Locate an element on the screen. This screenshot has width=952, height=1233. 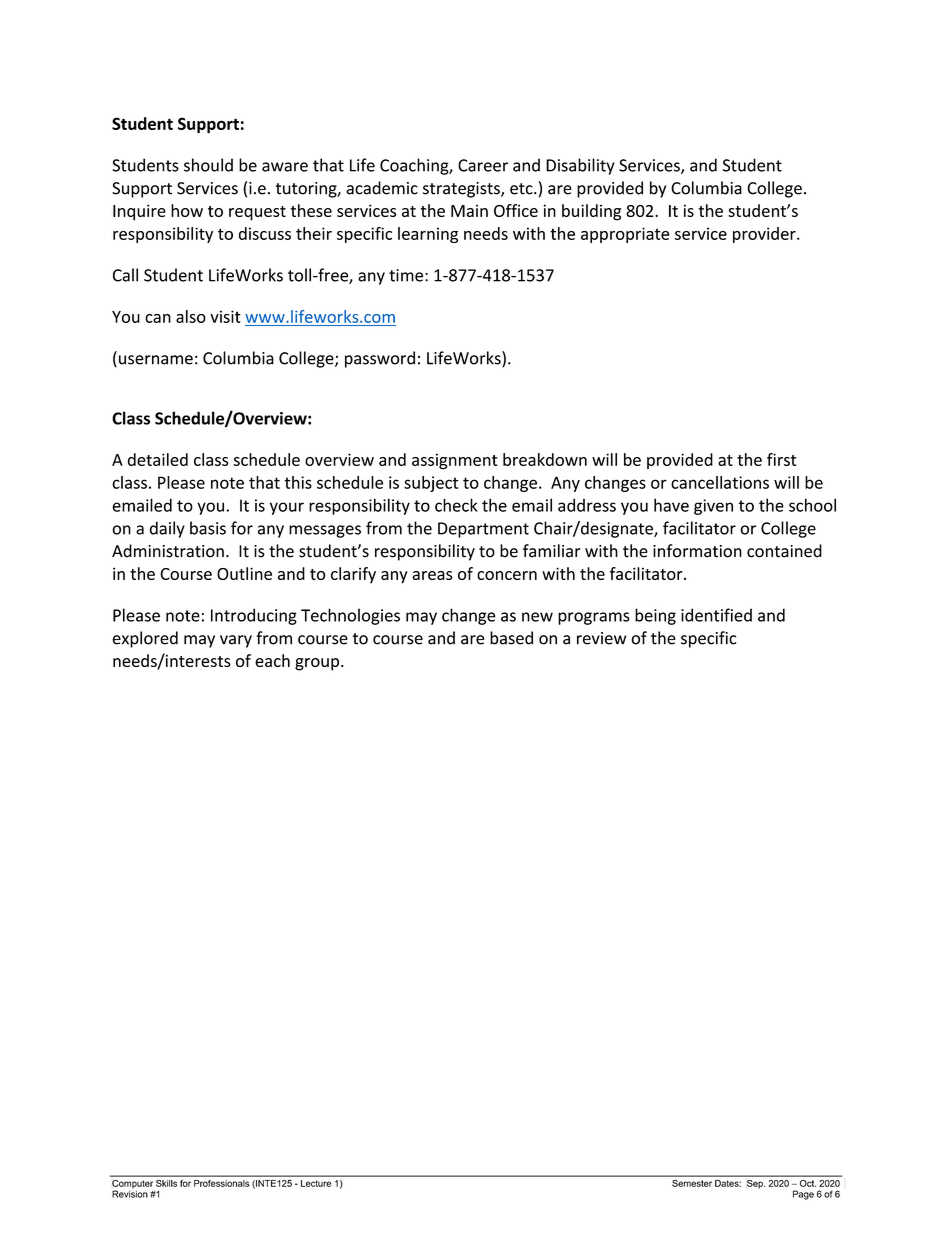
identified is located at coordinates (716, 615).
